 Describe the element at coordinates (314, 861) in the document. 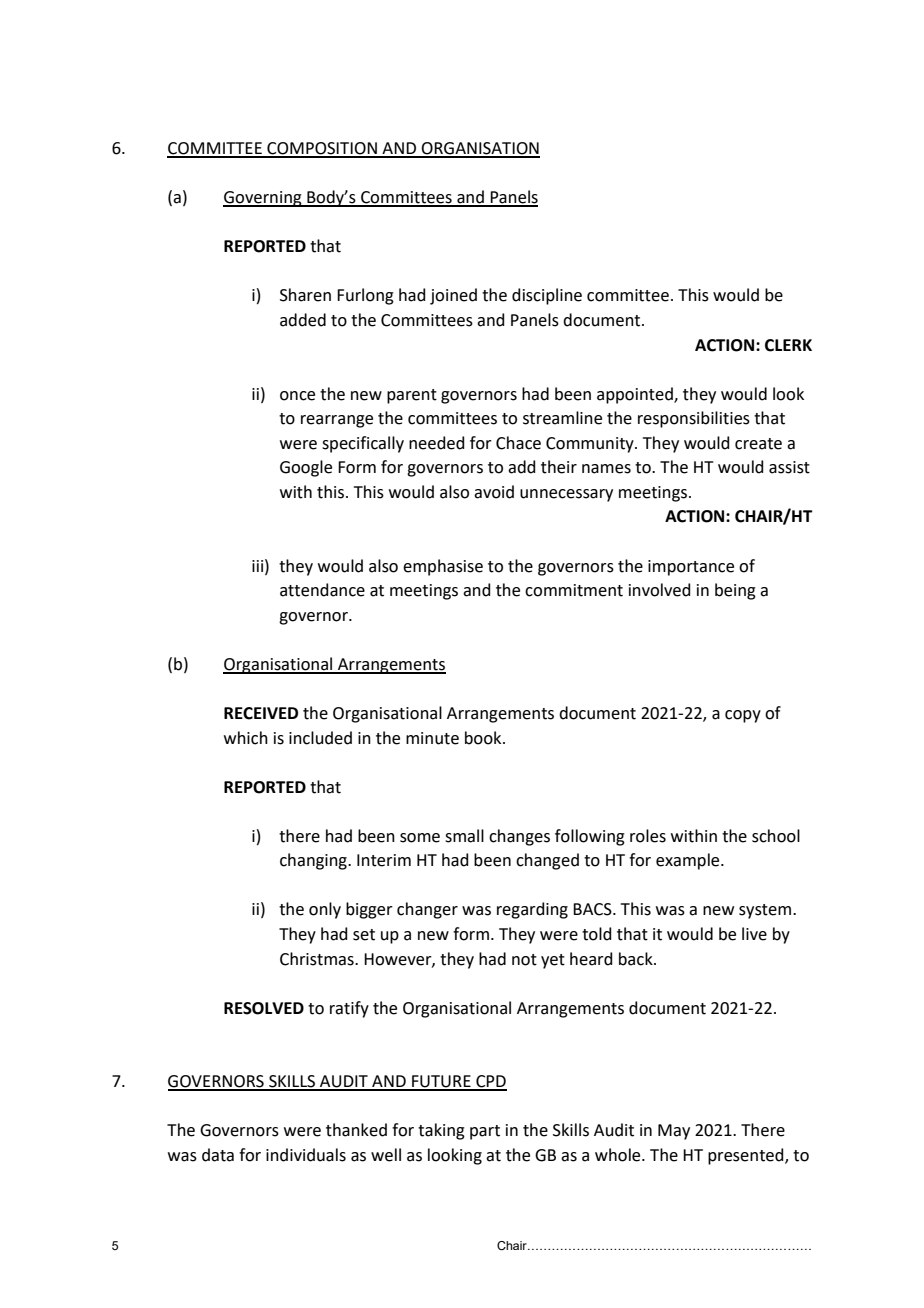

I see `changing` at that location.
